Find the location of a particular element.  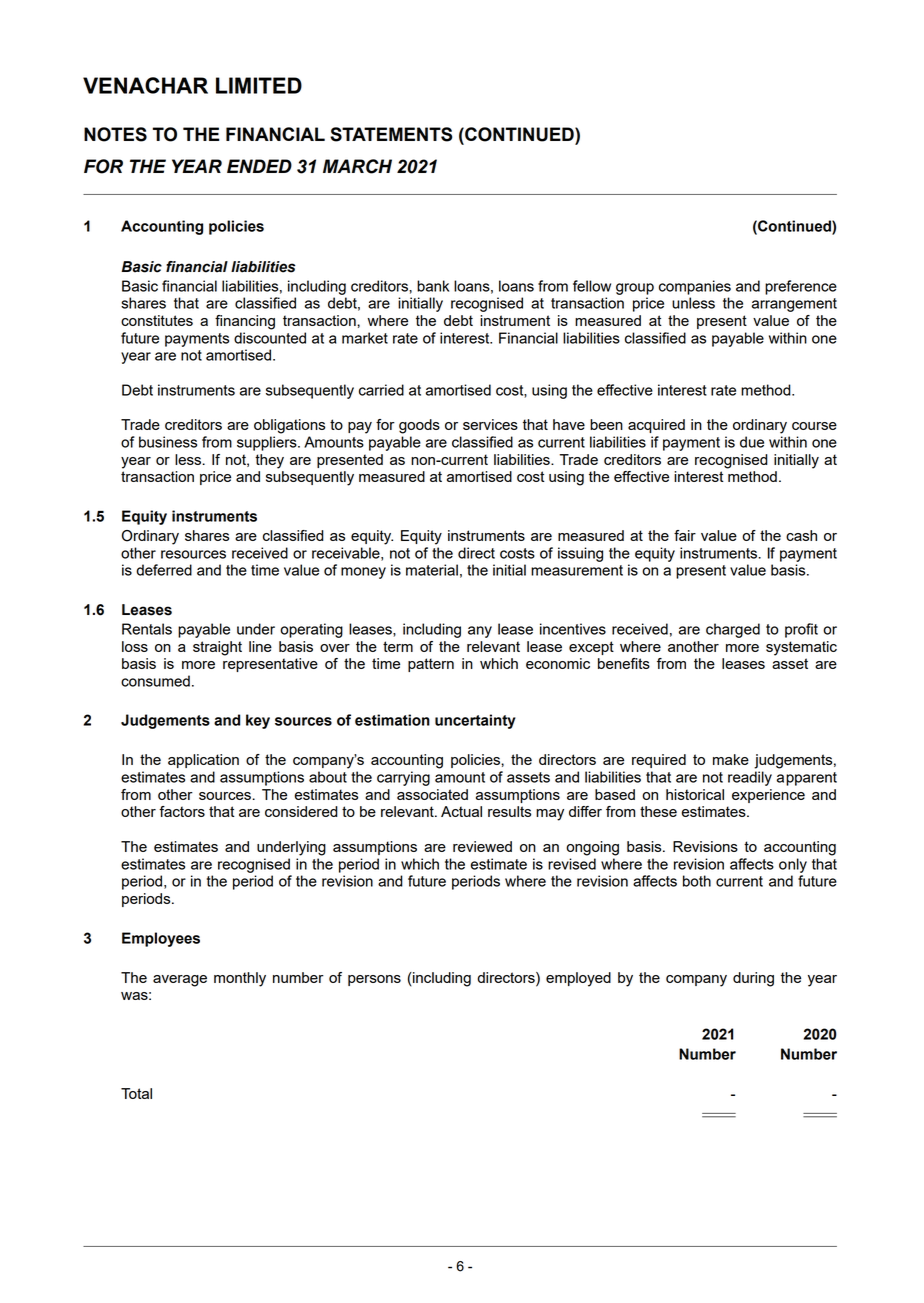

STATEMENTS is located at coordinates (391, 134).
